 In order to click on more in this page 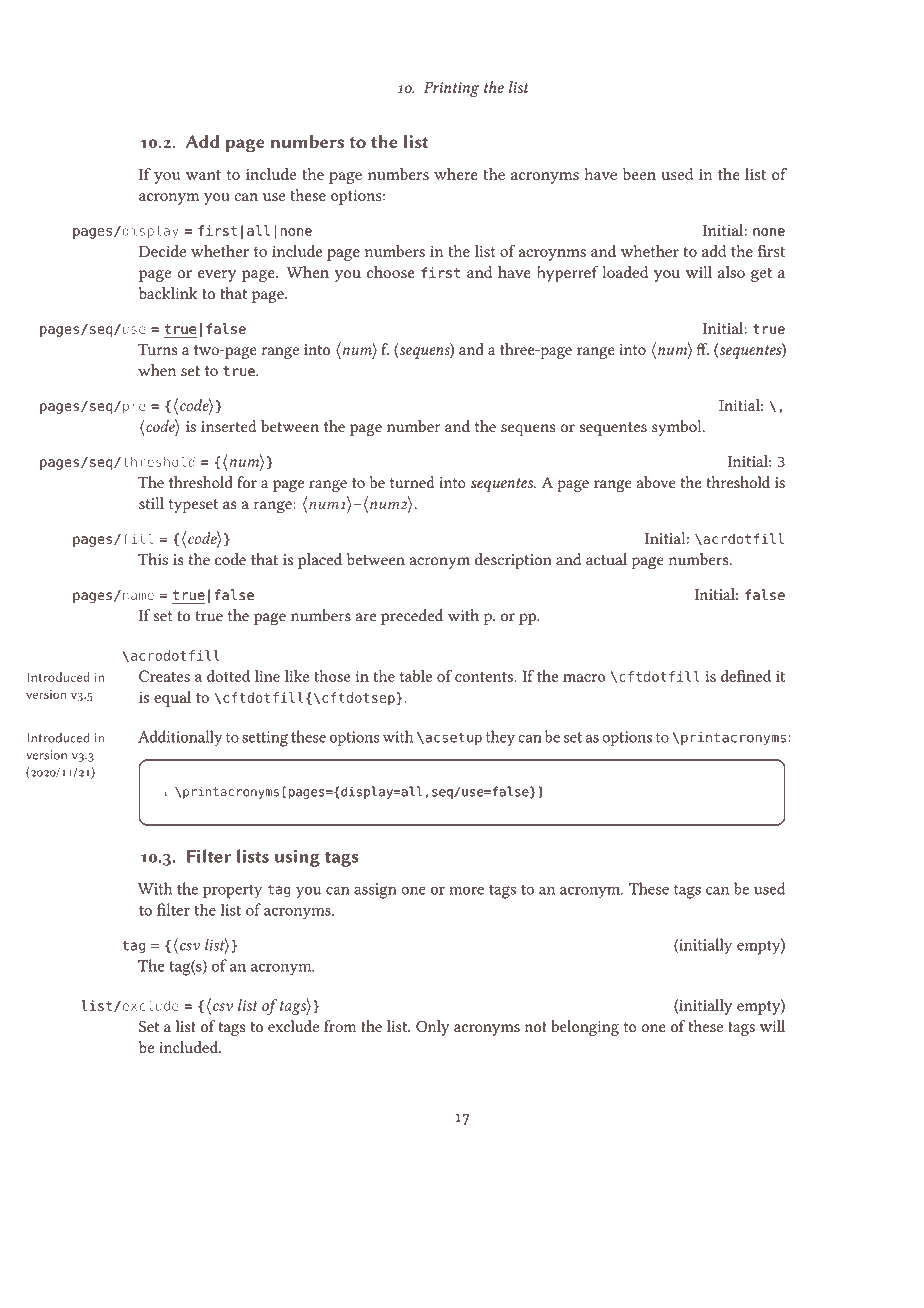, I will do `click(466, 890)`.
